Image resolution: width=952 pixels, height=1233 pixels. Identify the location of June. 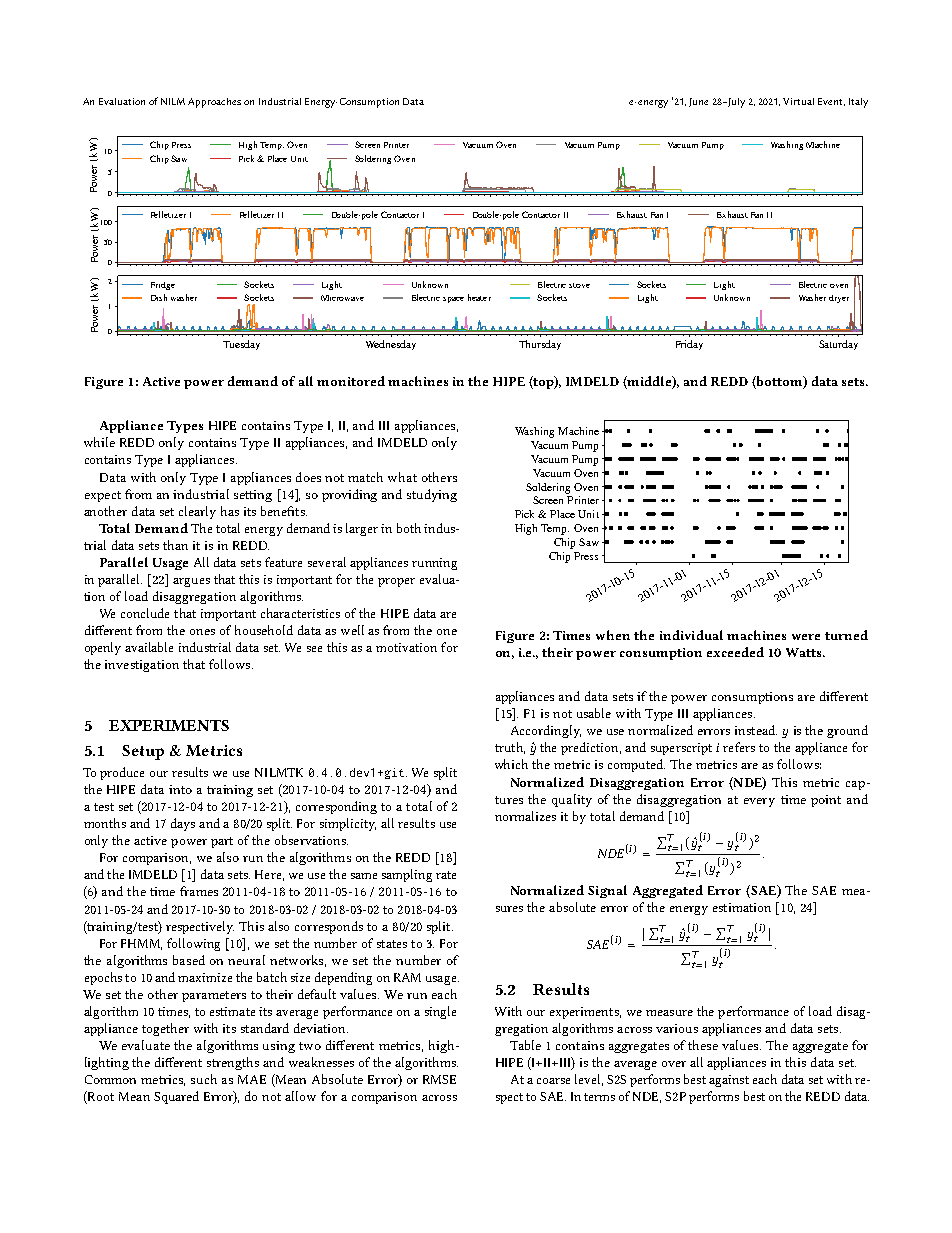
(698, 102).
